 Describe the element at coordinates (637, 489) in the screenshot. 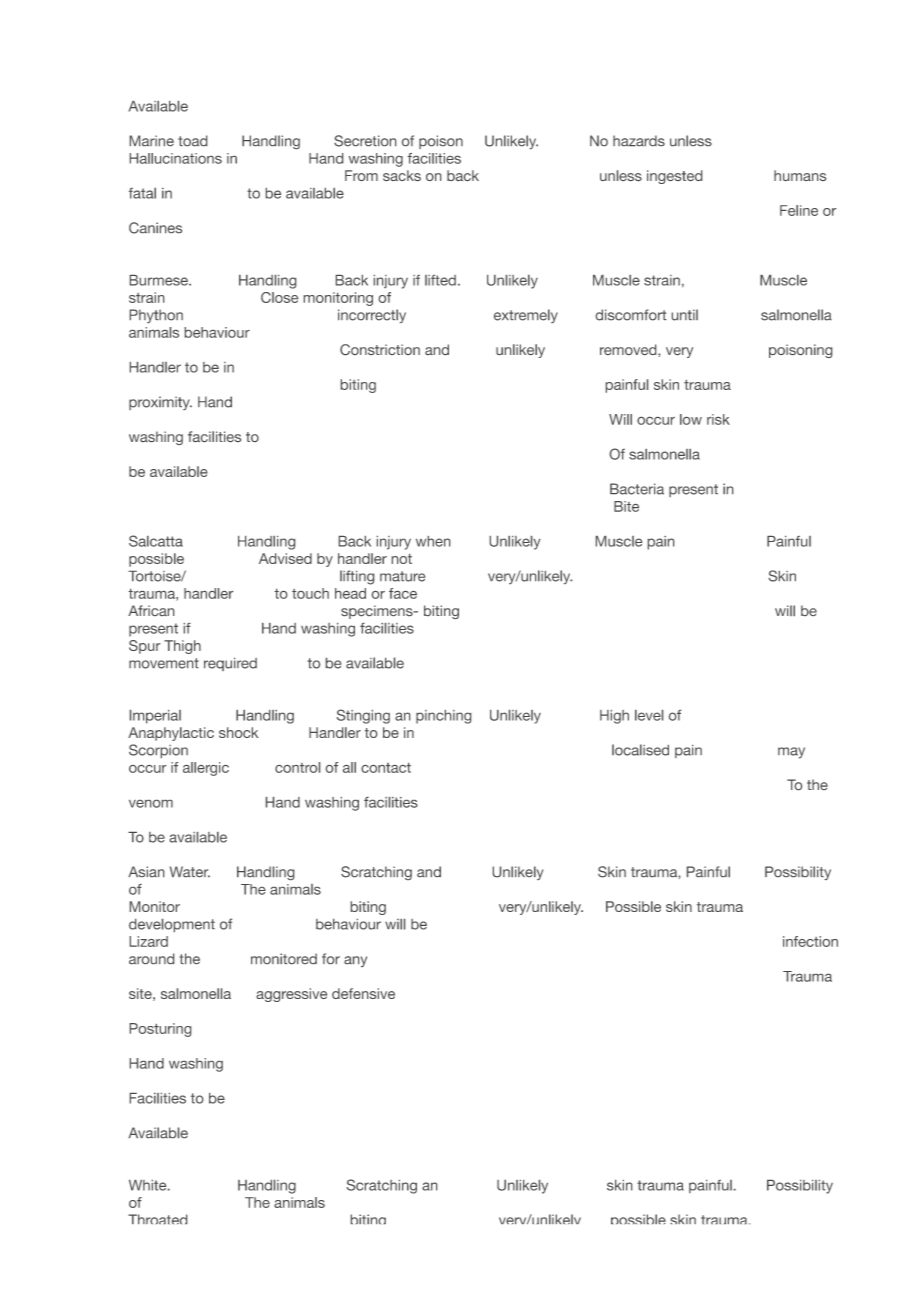

I see `Bacteria` at that location.
